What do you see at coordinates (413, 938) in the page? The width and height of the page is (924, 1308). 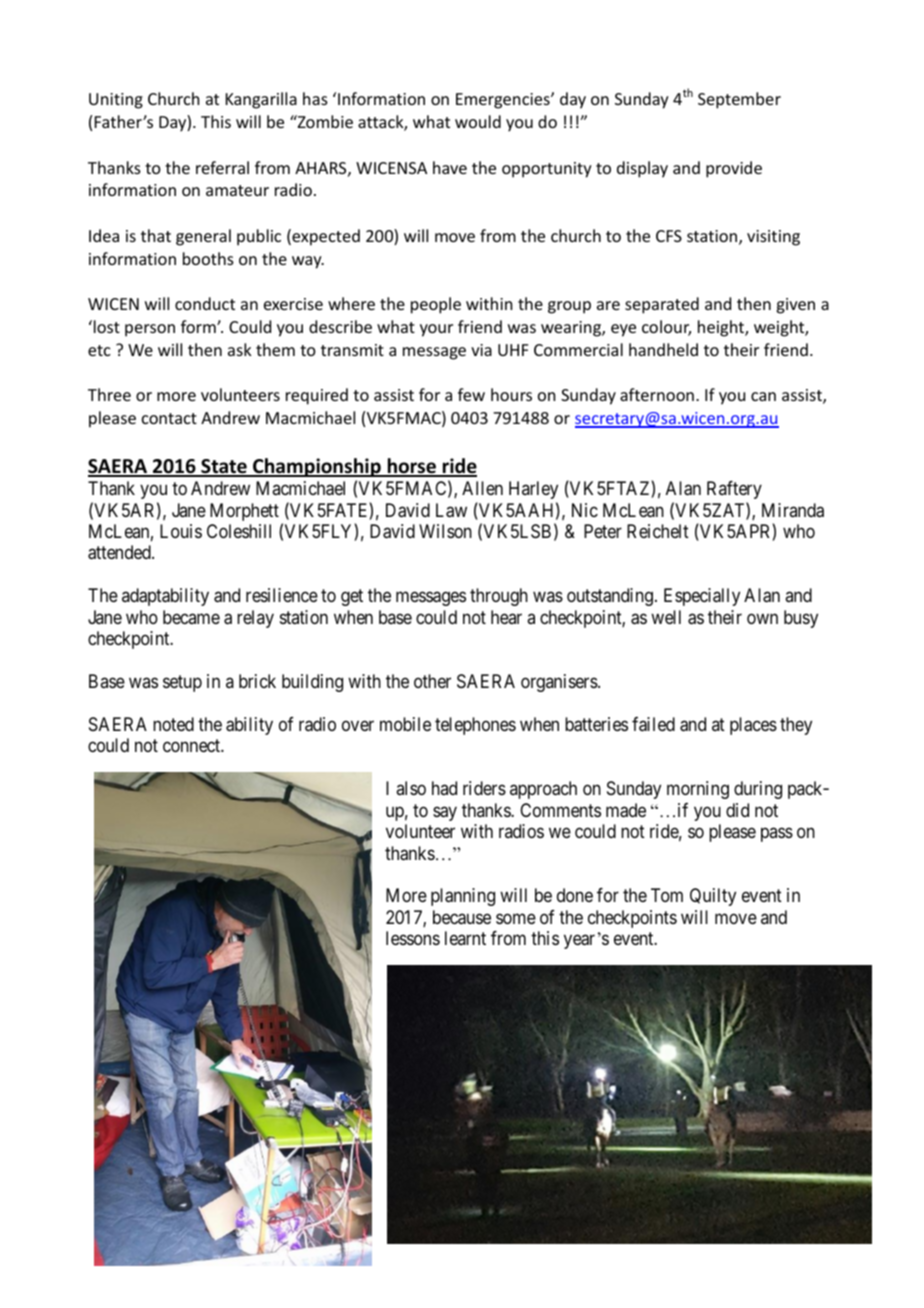 I see `lessons` at bounding box center [413, 938].
